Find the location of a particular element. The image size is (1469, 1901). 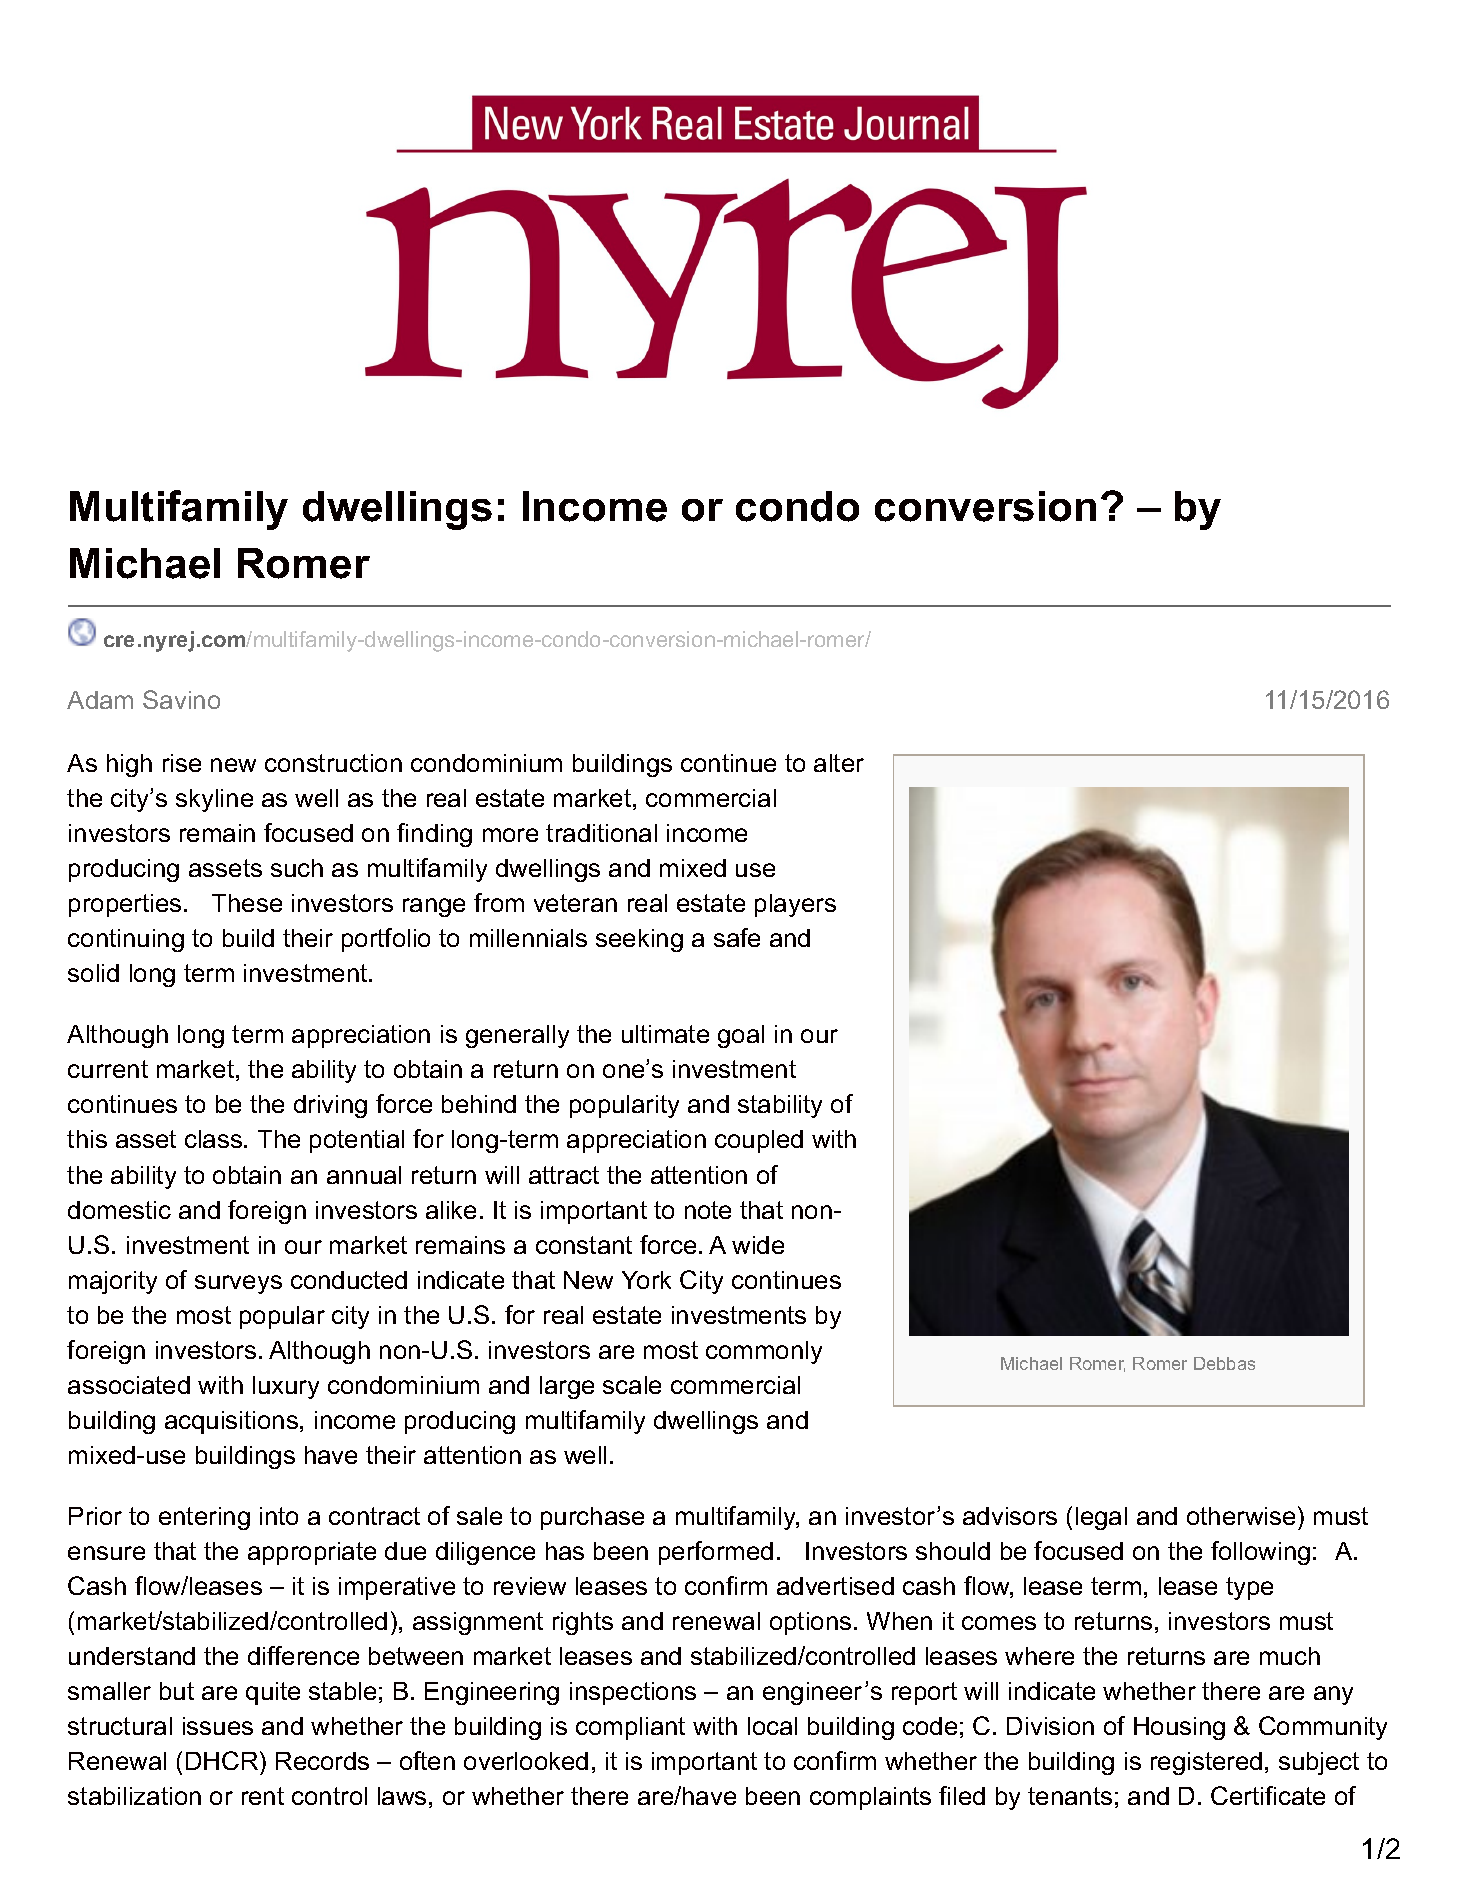

rise is located at coordinates (182, 763).
